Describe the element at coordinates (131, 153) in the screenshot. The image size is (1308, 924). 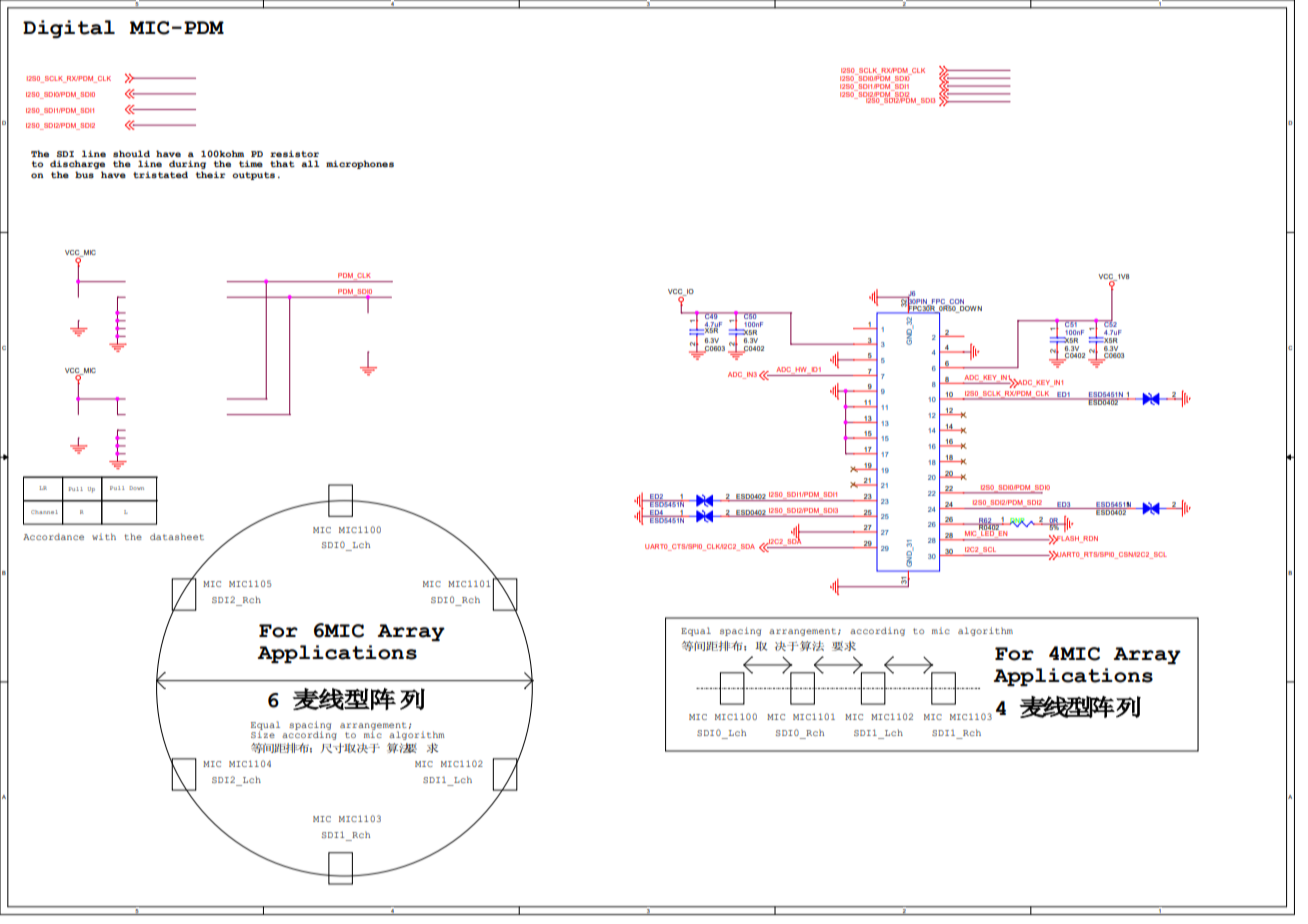
I see `should` at that location.
